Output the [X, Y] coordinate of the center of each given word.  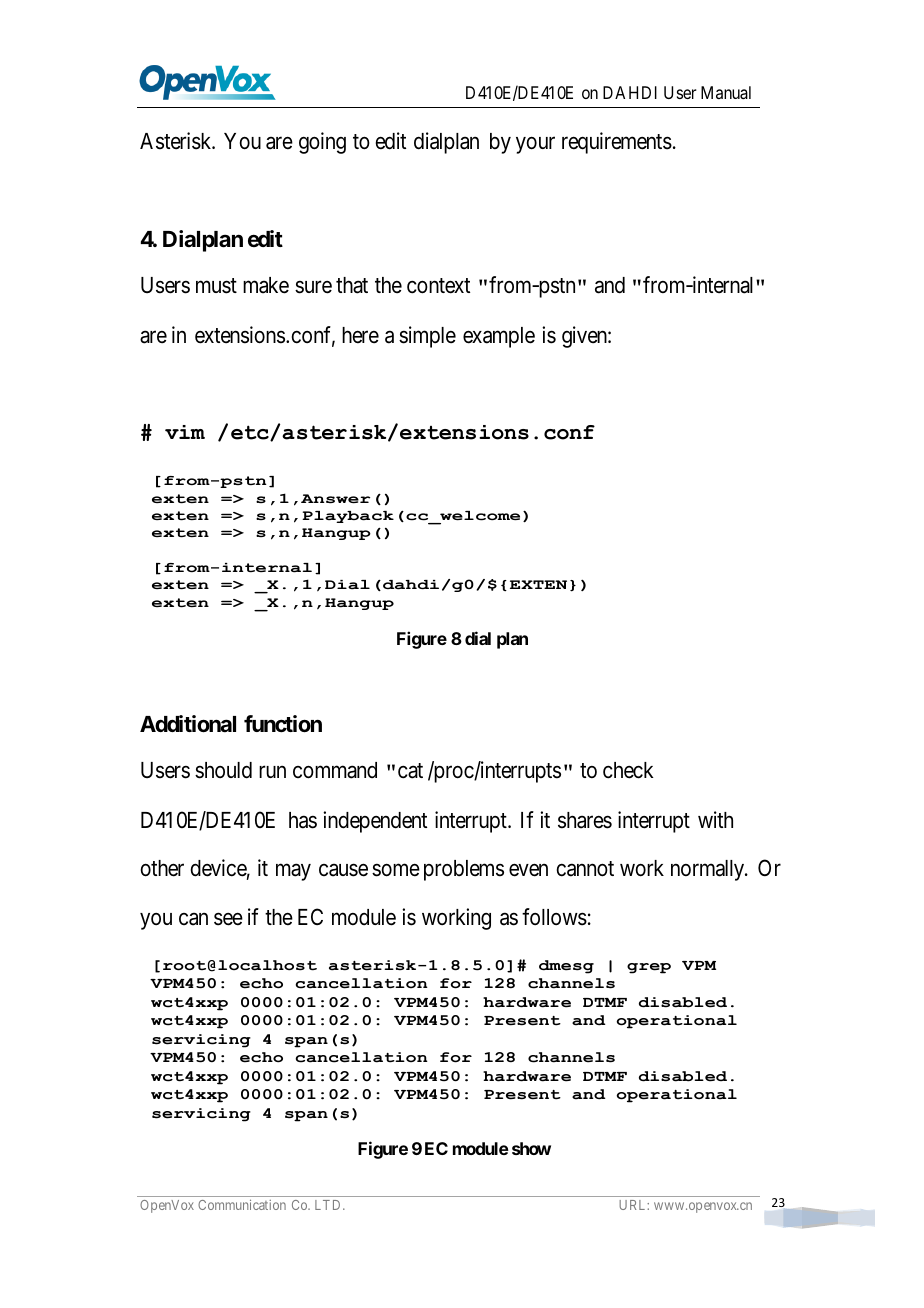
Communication [242, 1204]
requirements [617, 143]
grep [649, 968]
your [535, 145]
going [322, 143]
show [531, 1148]
